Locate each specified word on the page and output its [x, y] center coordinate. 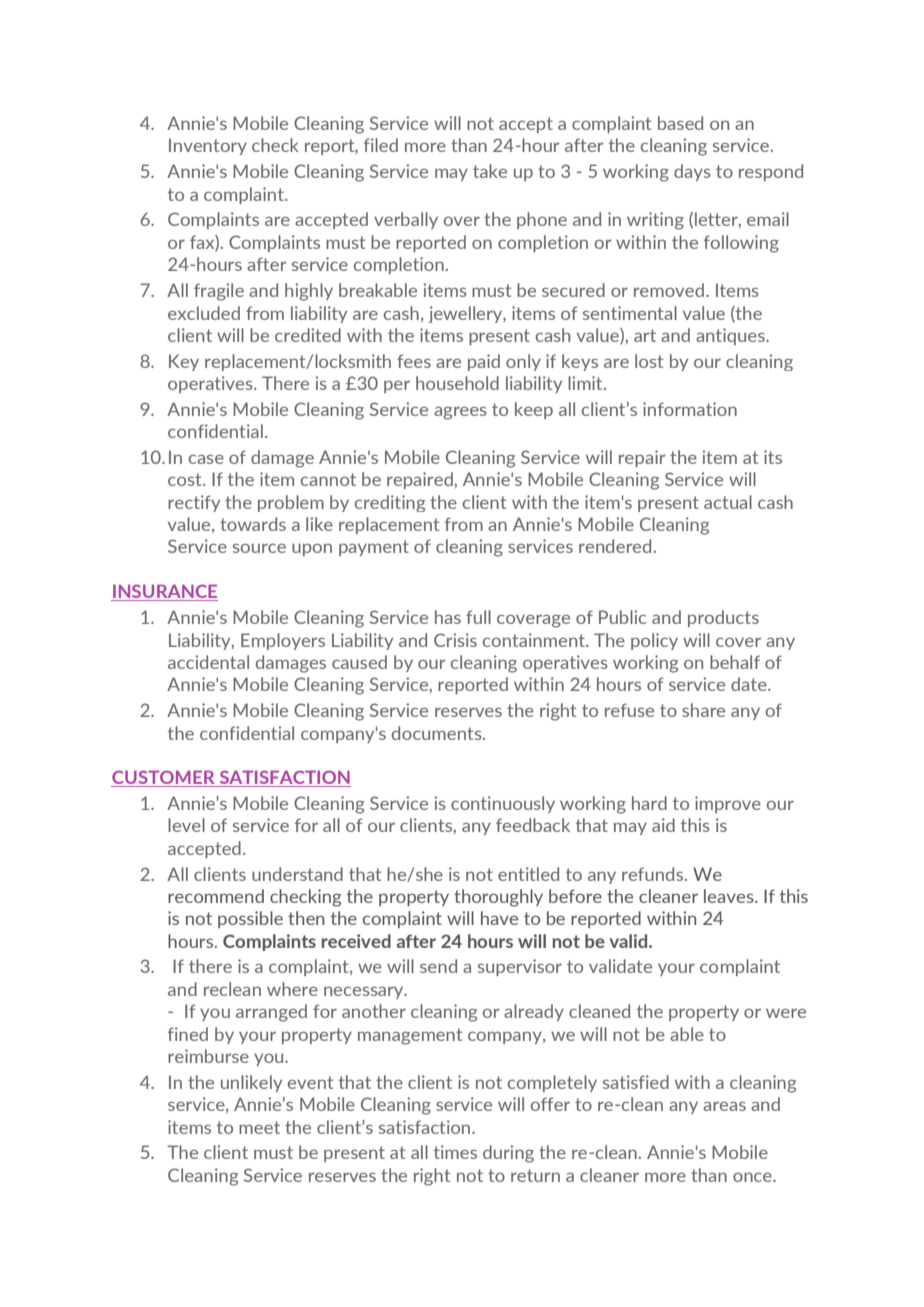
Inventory [208, 146]
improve [728, 804]
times [455, 1152]
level [186, 825]
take [490, 171]
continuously [503, 804]
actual [728, 502]
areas [724, 1106]
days [692, 172]
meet [259, 1127]
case [206, 459]
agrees [460, 413]
